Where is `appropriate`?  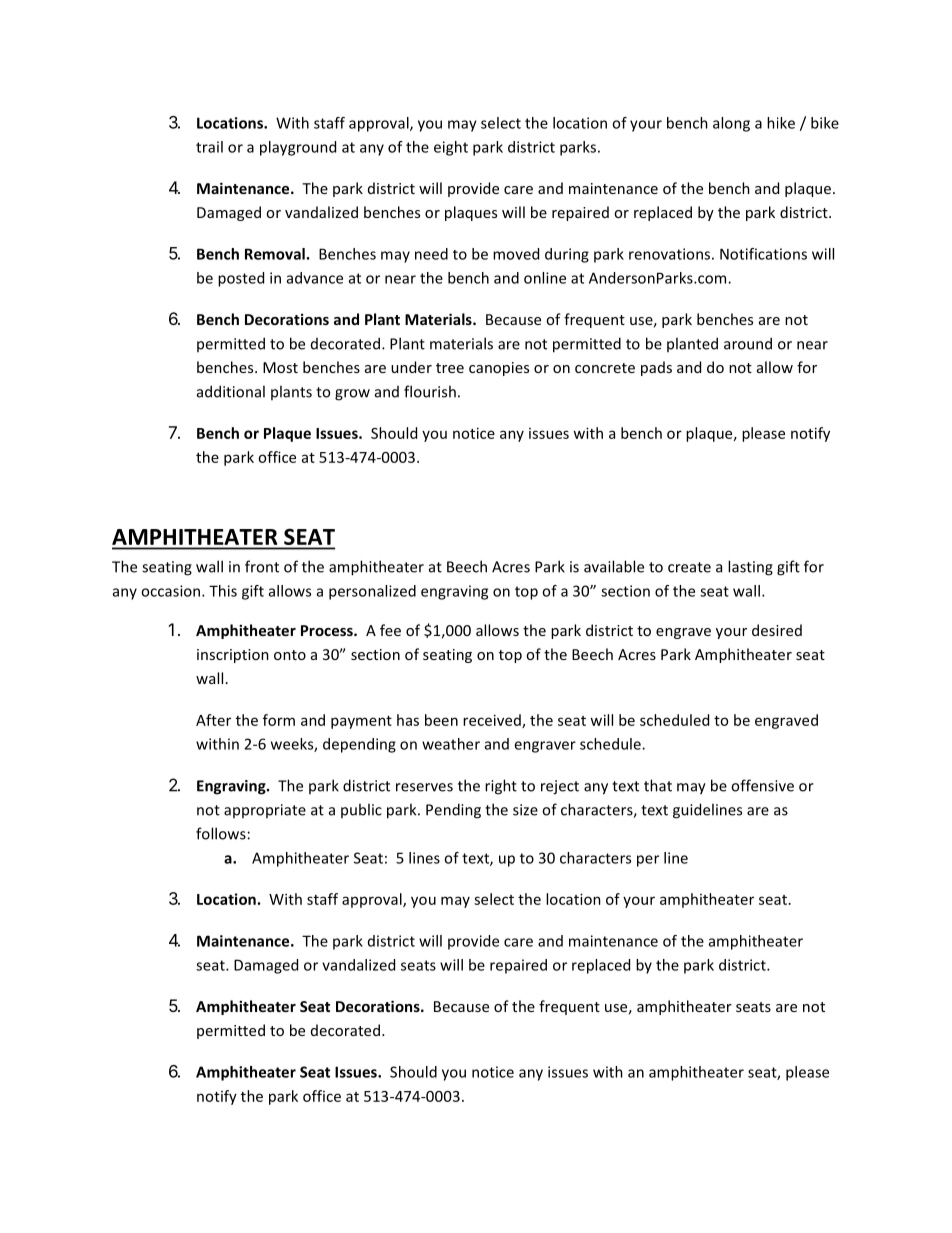 appropriate is located at coordinates (265, 811).
